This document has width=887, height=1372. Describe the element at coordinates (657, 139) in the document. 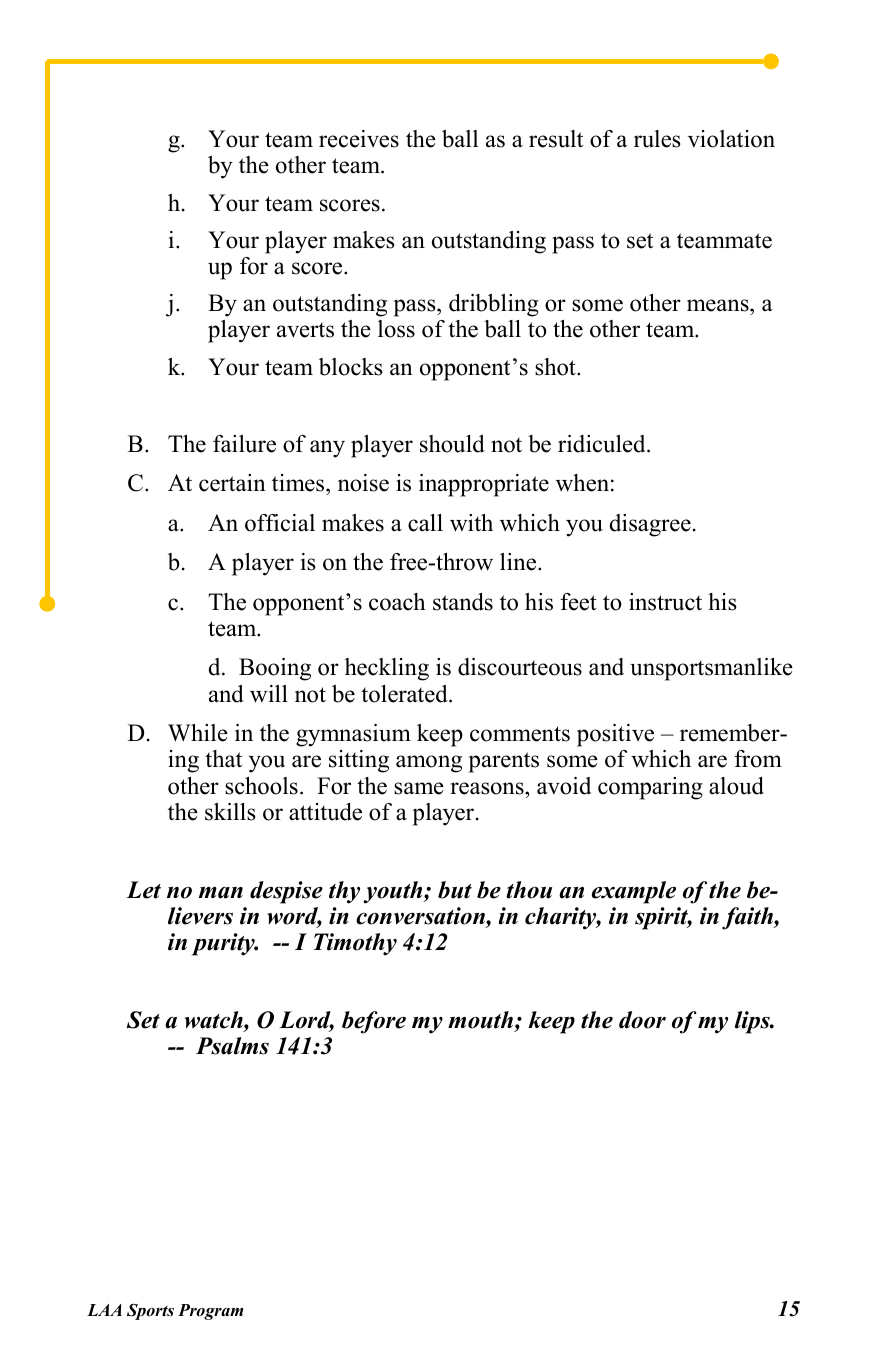

I see `rules` at that location.
